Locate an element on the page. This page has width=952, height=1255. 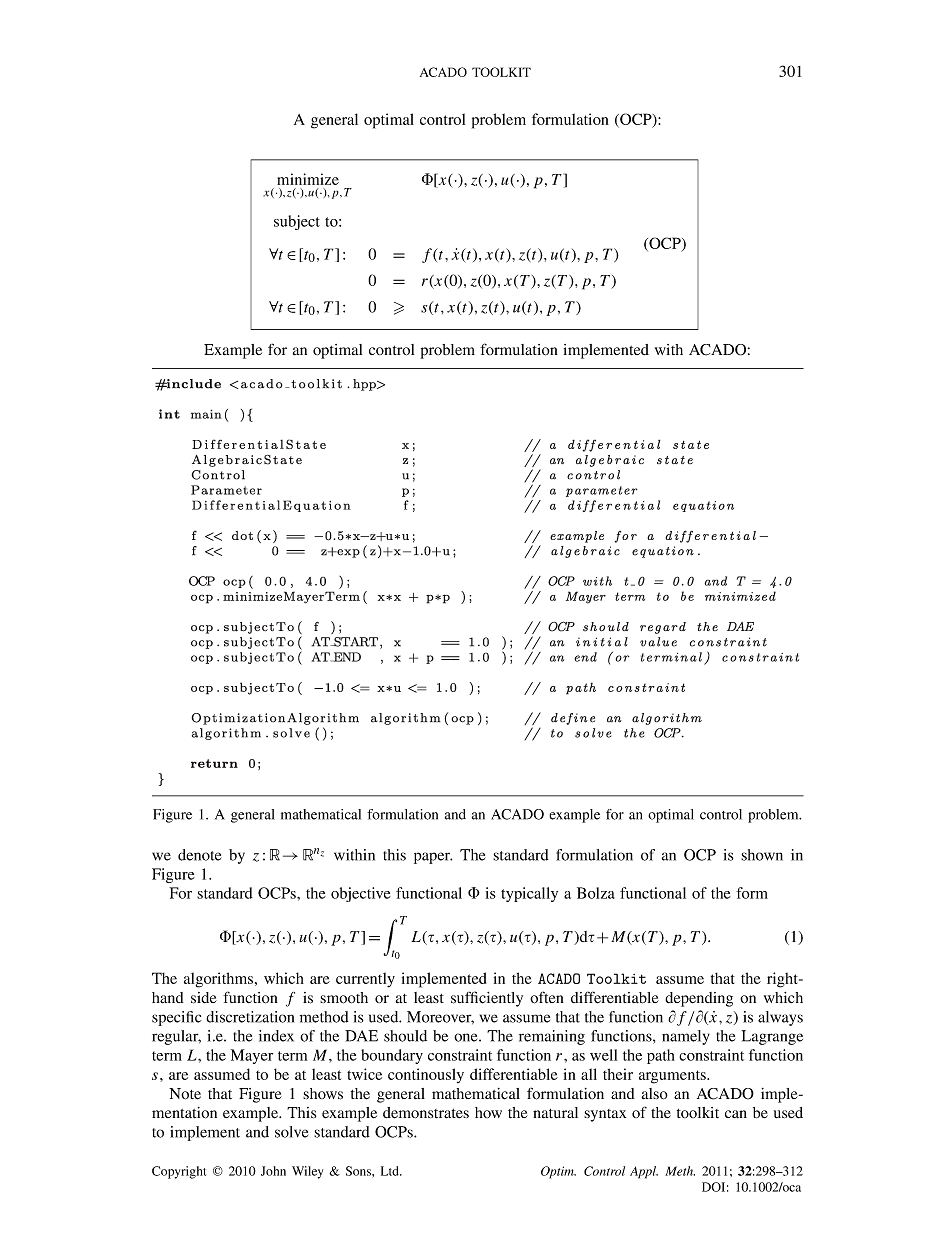
depending is located at coordinates (699, 999).
